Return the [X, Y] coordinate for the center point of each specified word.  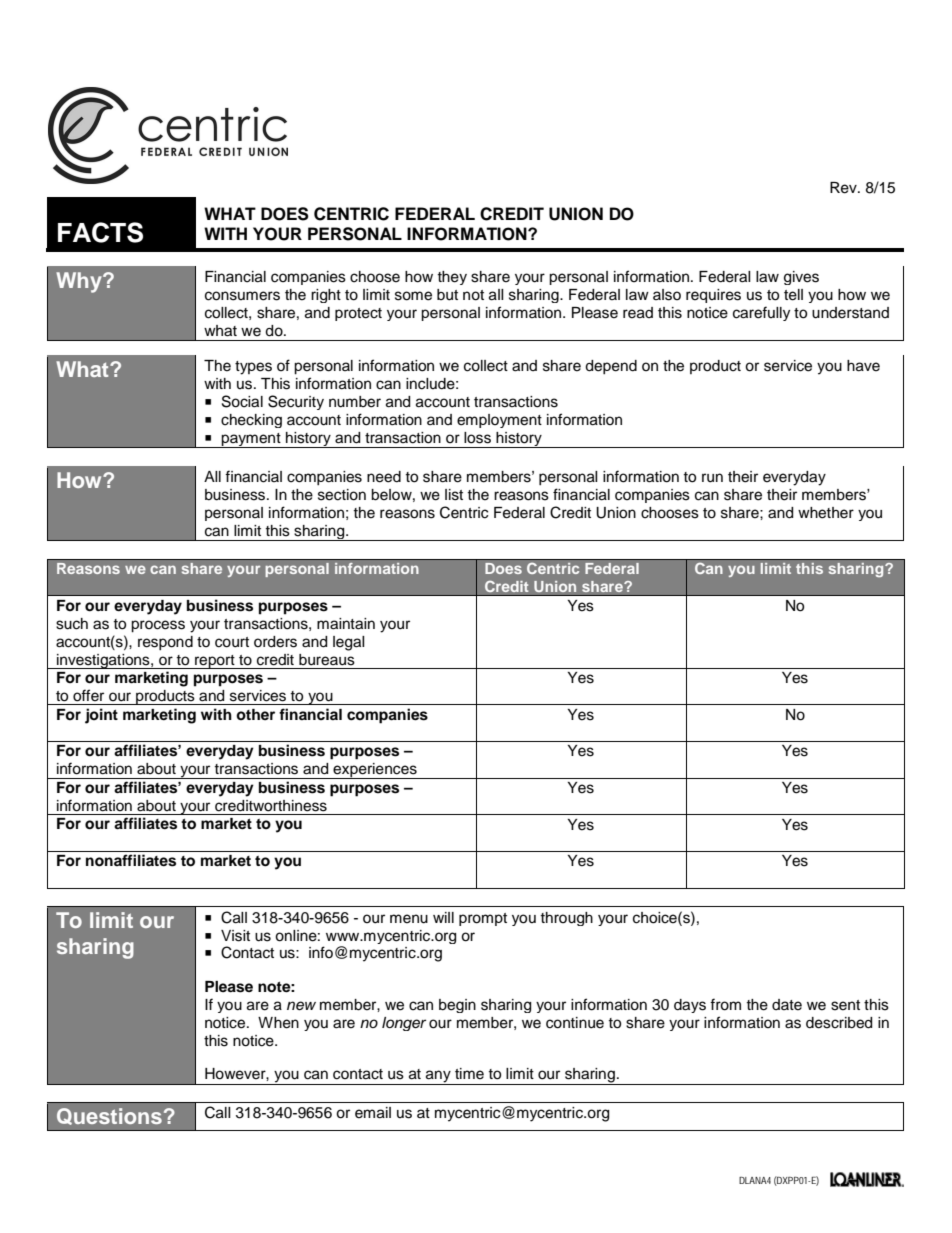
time [469, 1074]
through [566, 919]
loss [477, 438]
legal [349, 643]
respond [165, 643]
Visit [235, 936]
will [443, 917]
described [839, 1023]
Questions [109, 1116]
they [452, 278]
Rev [844, 188]
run [712, 478]
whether [826, 513]
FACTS [100, 232]
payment [251, 440]
